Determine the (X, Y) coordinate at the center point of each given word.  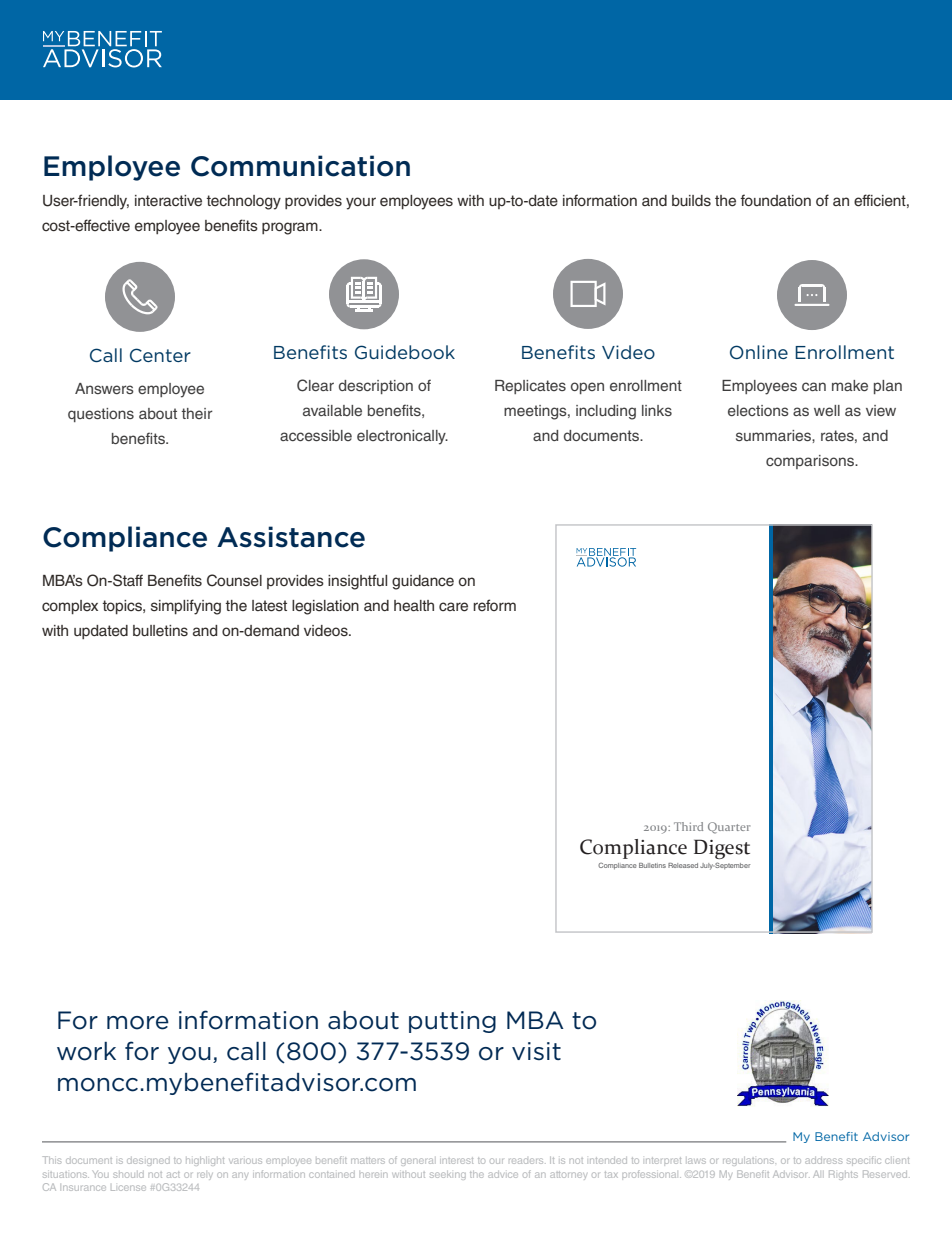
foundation (776, 200)
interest (456, 1160)
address (823, 1160)
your (361, 203)
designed (148, 1162)
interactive (168, 201)
